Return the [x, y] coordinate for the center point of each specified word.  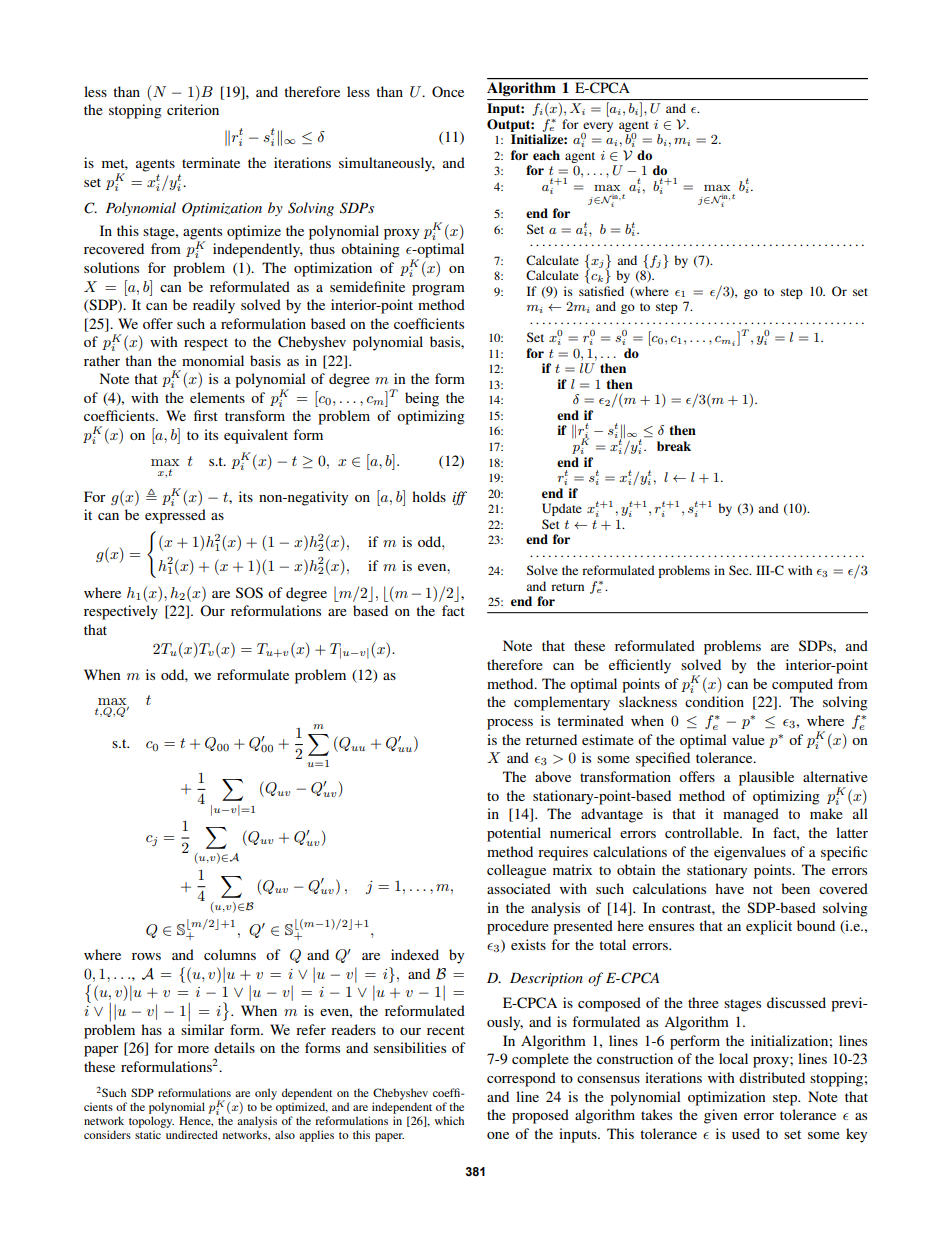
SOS [249, 593]
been [795, 888]
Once [448, 92]
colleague [516, 871]
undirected [192, 1134]
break [674, 446]
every [597, 128]
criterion [193, 109]
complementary [562, 703]
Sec [740, 570]
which [449, 1120]
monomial [213, 360]
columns [230, 954]
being [422, 399]
